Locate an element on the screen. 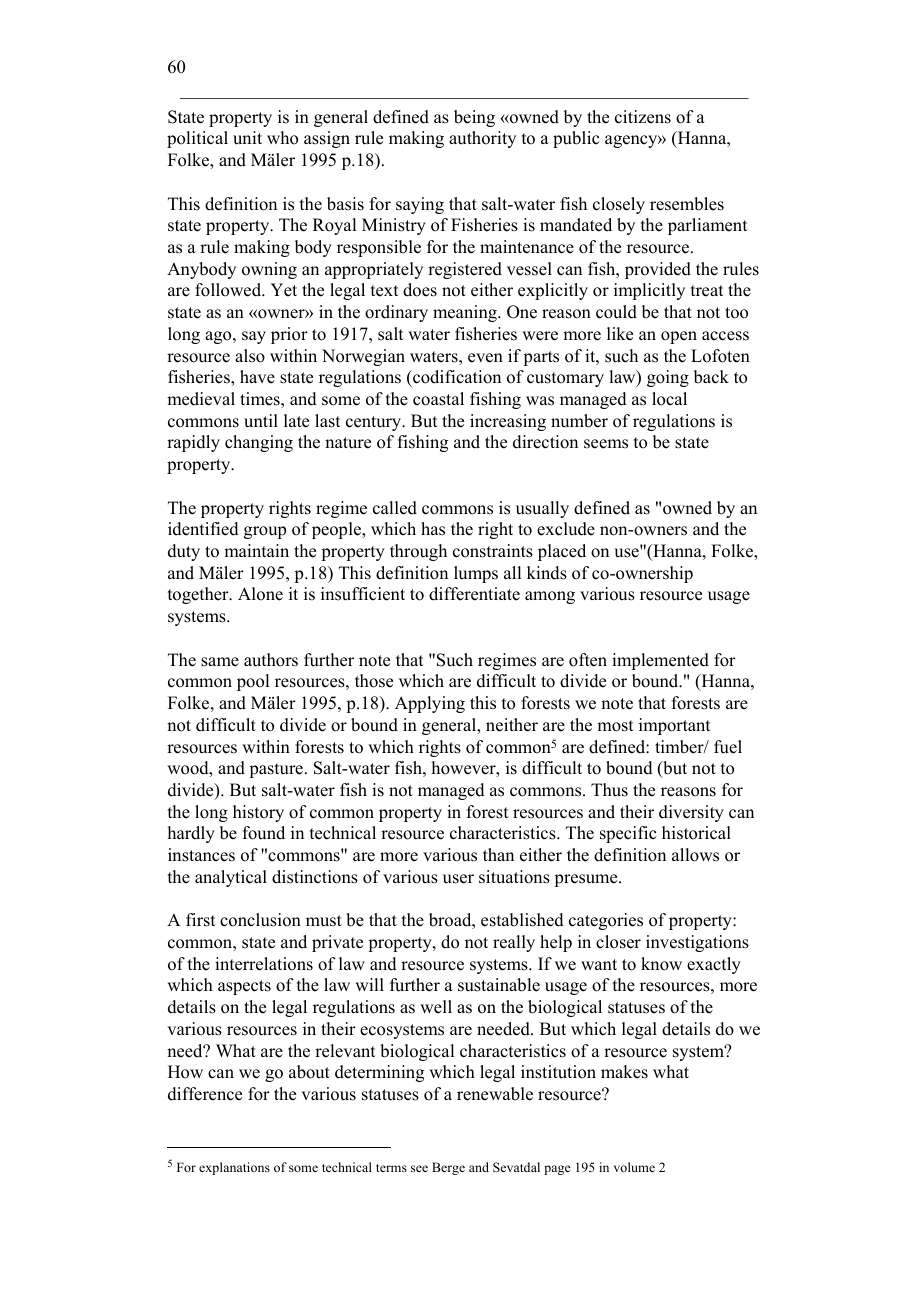 The image size is (924, 1308). unit is located at coordinates (247, 138).
